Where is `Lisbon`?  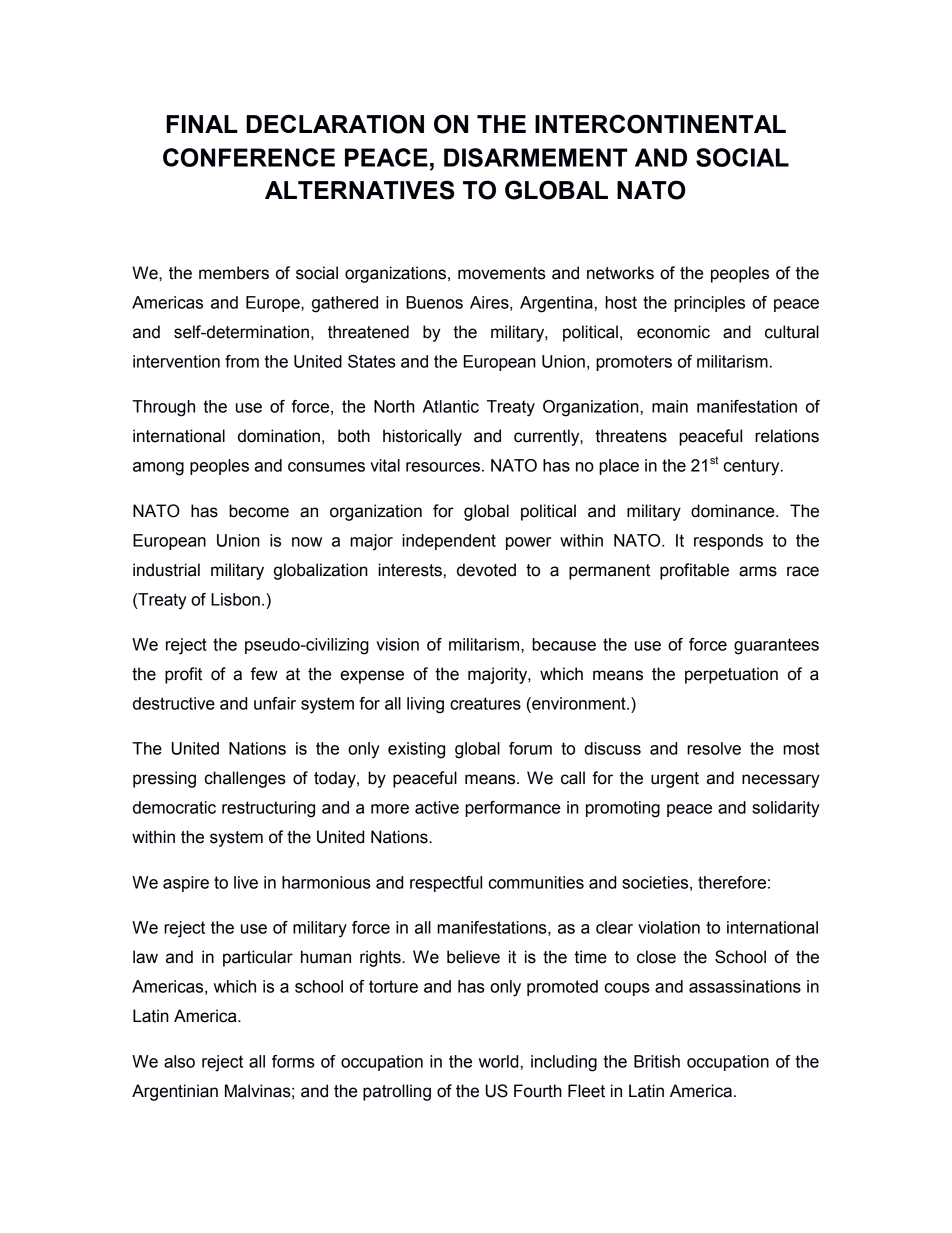 Lisbon is located at coordinates (235, 599).
